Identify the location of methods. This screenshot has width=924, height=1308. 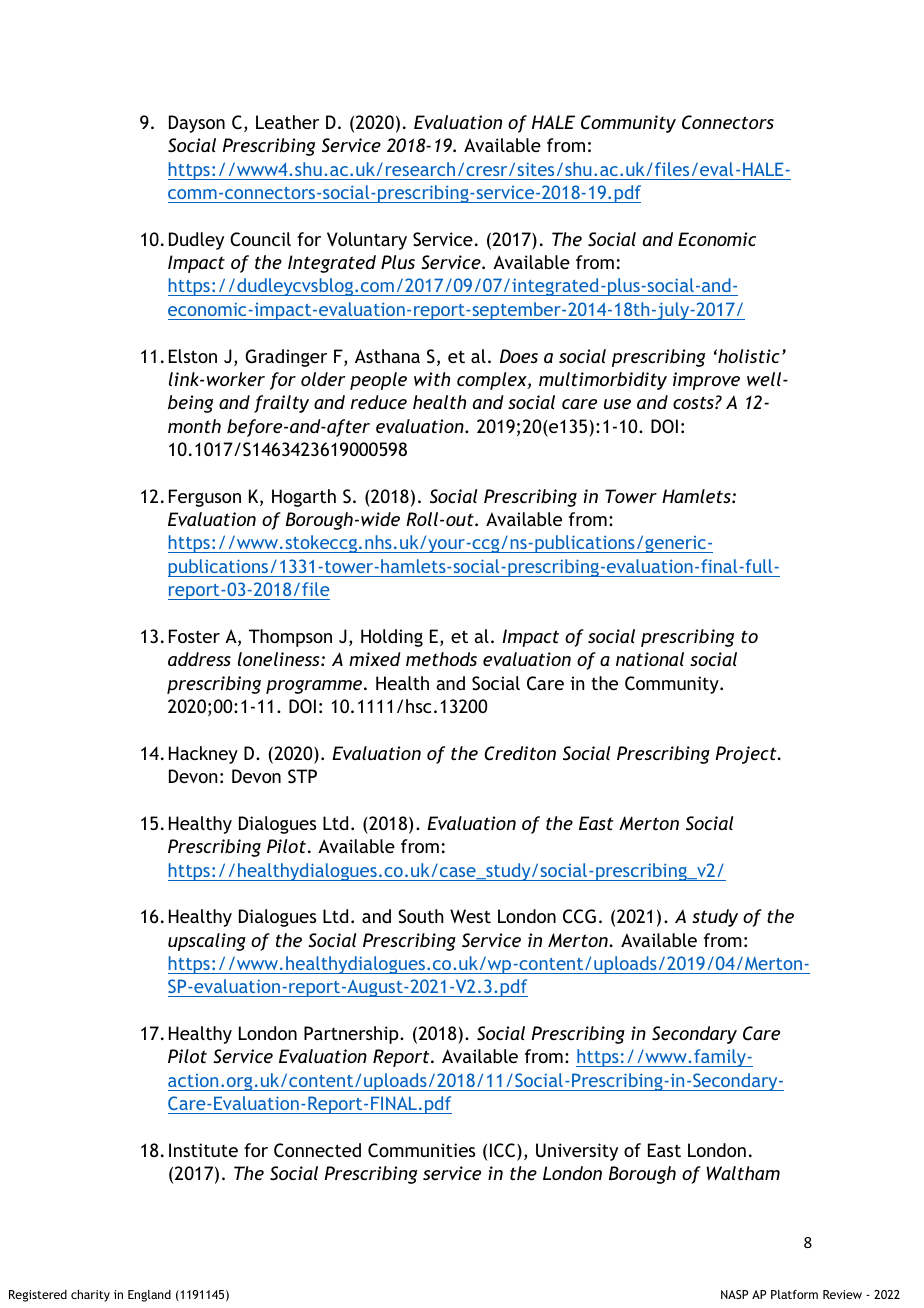
(441, 659).
